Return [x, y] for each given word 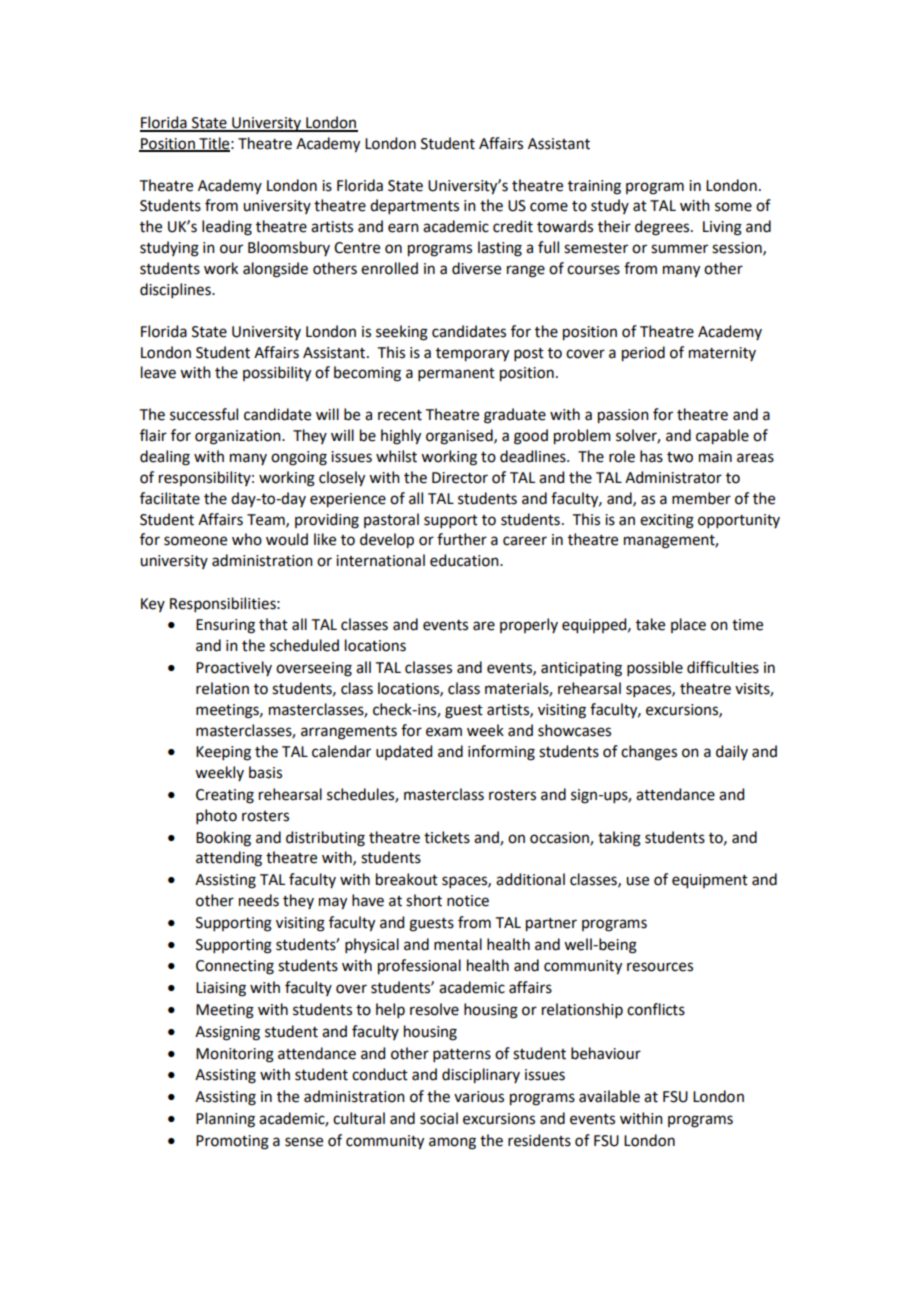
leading [227, 228]
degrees [663, 228]
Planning [225, 1120]
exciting [667, 521]
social [439, 1118]
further [462, 539]
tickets [447, 837]
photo [216, 816]
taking [619, 839]
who [247, 539]
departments [414, 206]
